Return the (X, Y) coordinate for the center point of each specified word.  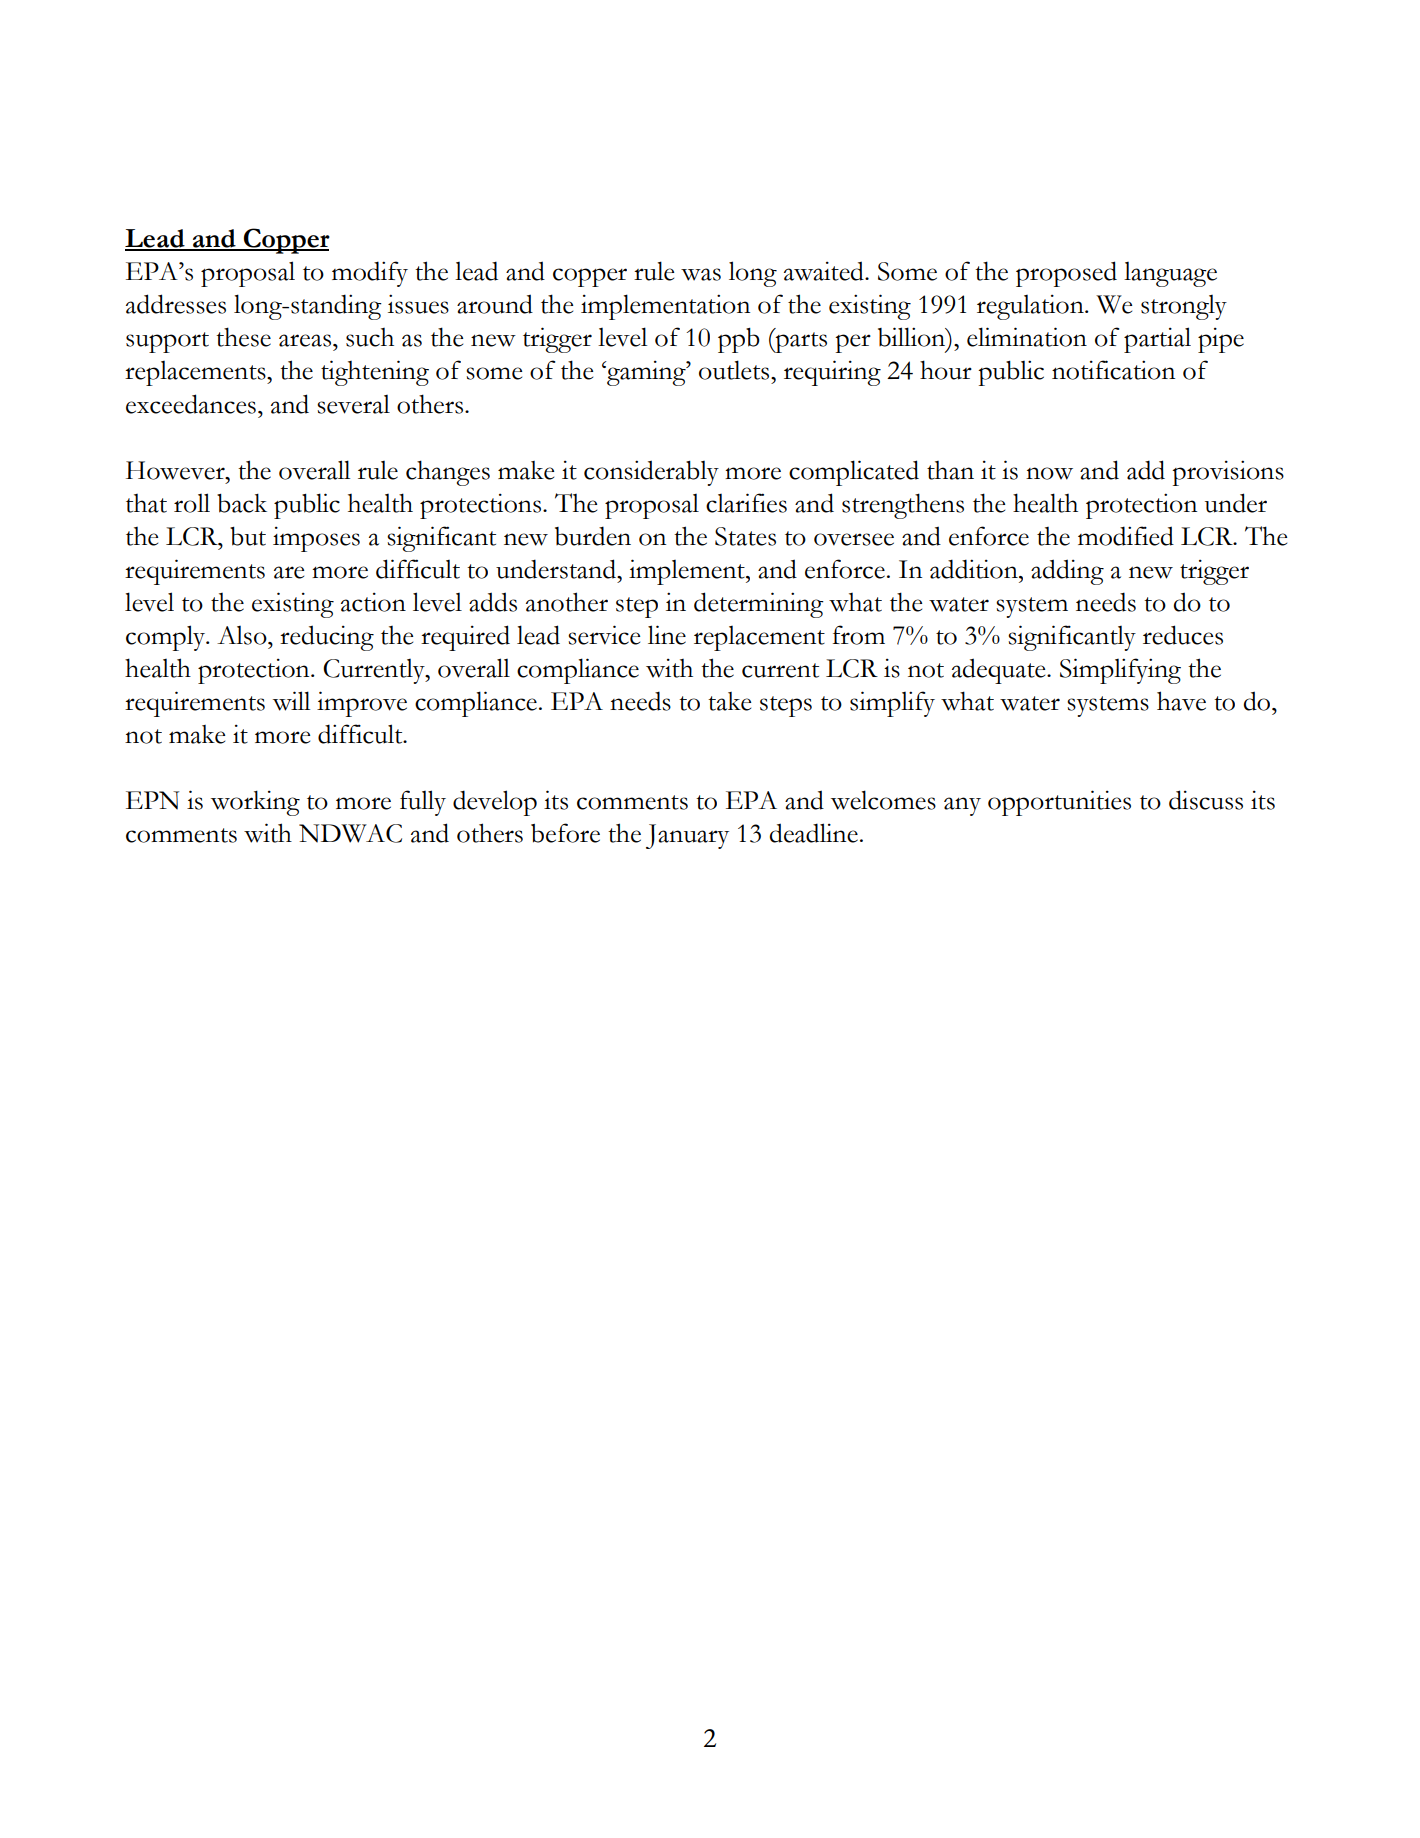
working (255, 803)
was (701, 274)
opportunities (1059, 803)
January (687, 836)
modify (370, 274)
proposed (1066, 274)
